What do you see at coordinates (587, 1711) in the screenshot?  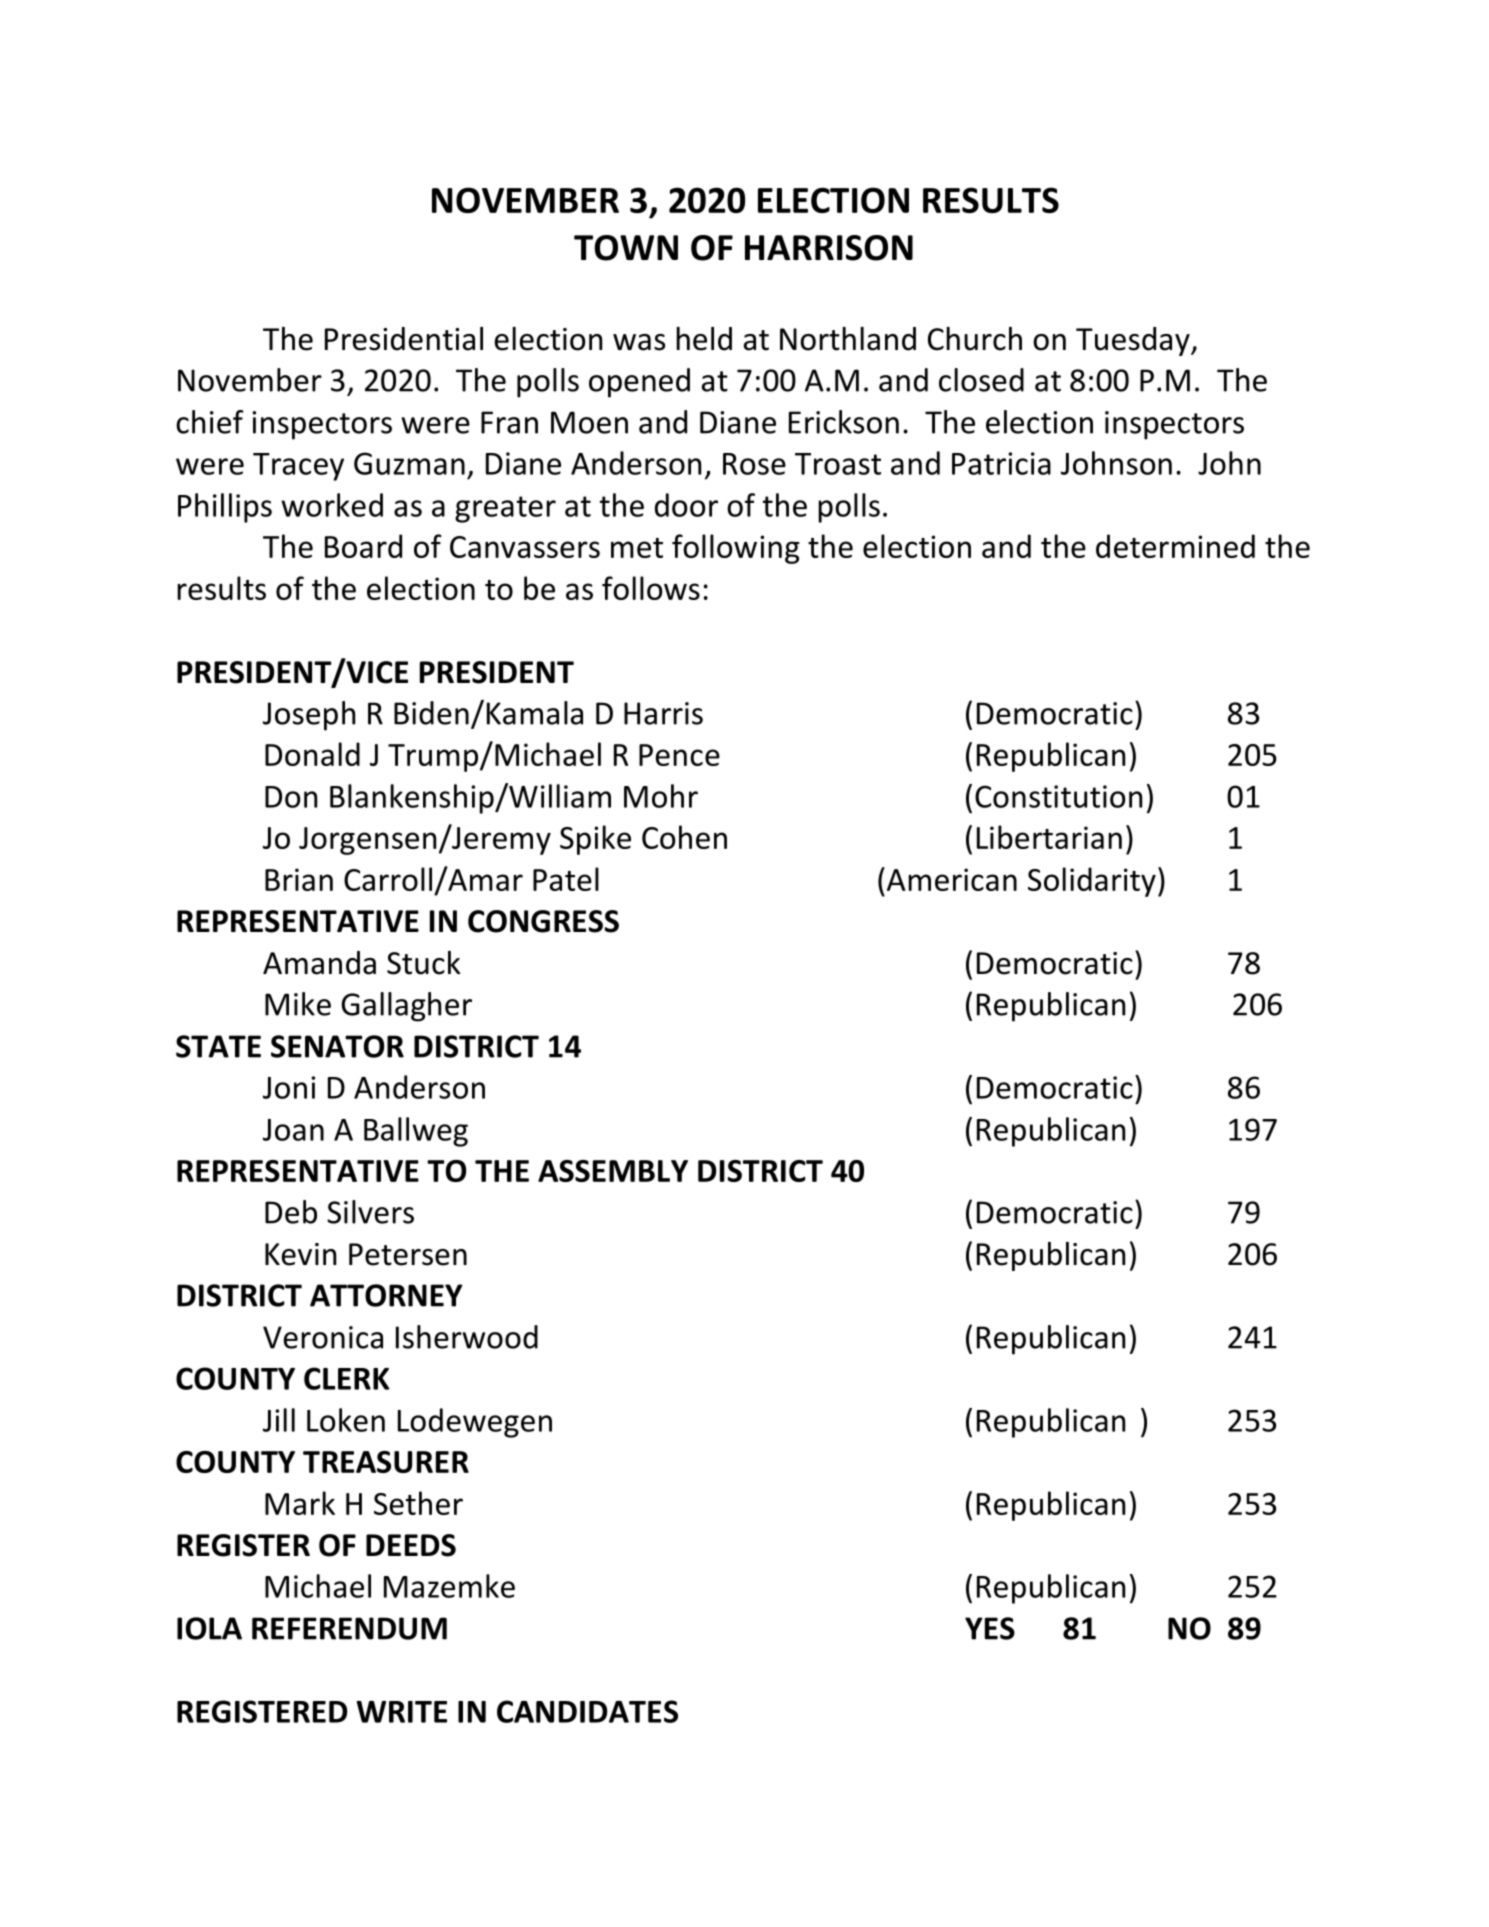 I see `CANDIDATES` at bounding box center [587, 1711].
